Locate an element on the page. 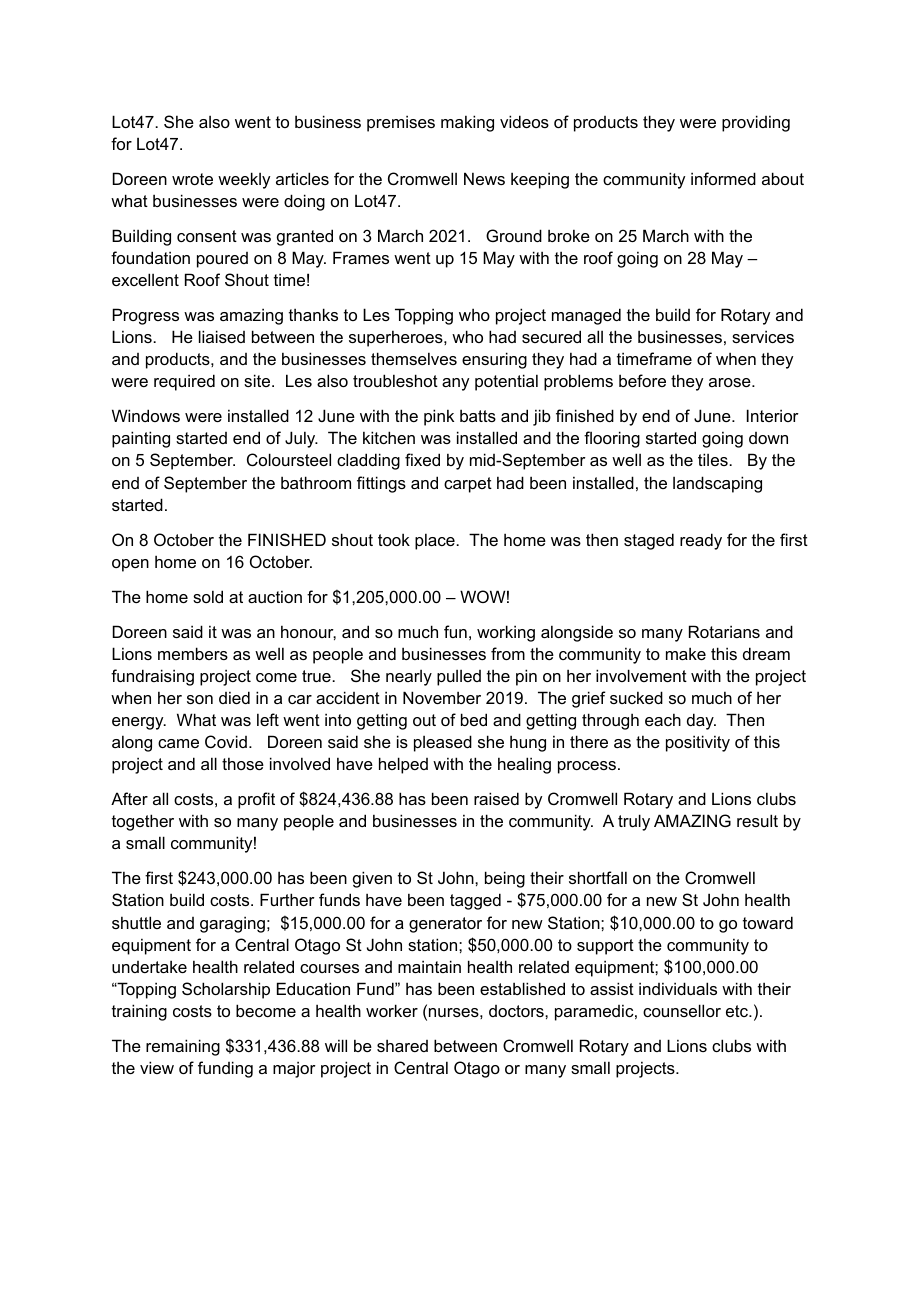 This image has height=1307, width=924. making is located at coordinates (467, 123).
